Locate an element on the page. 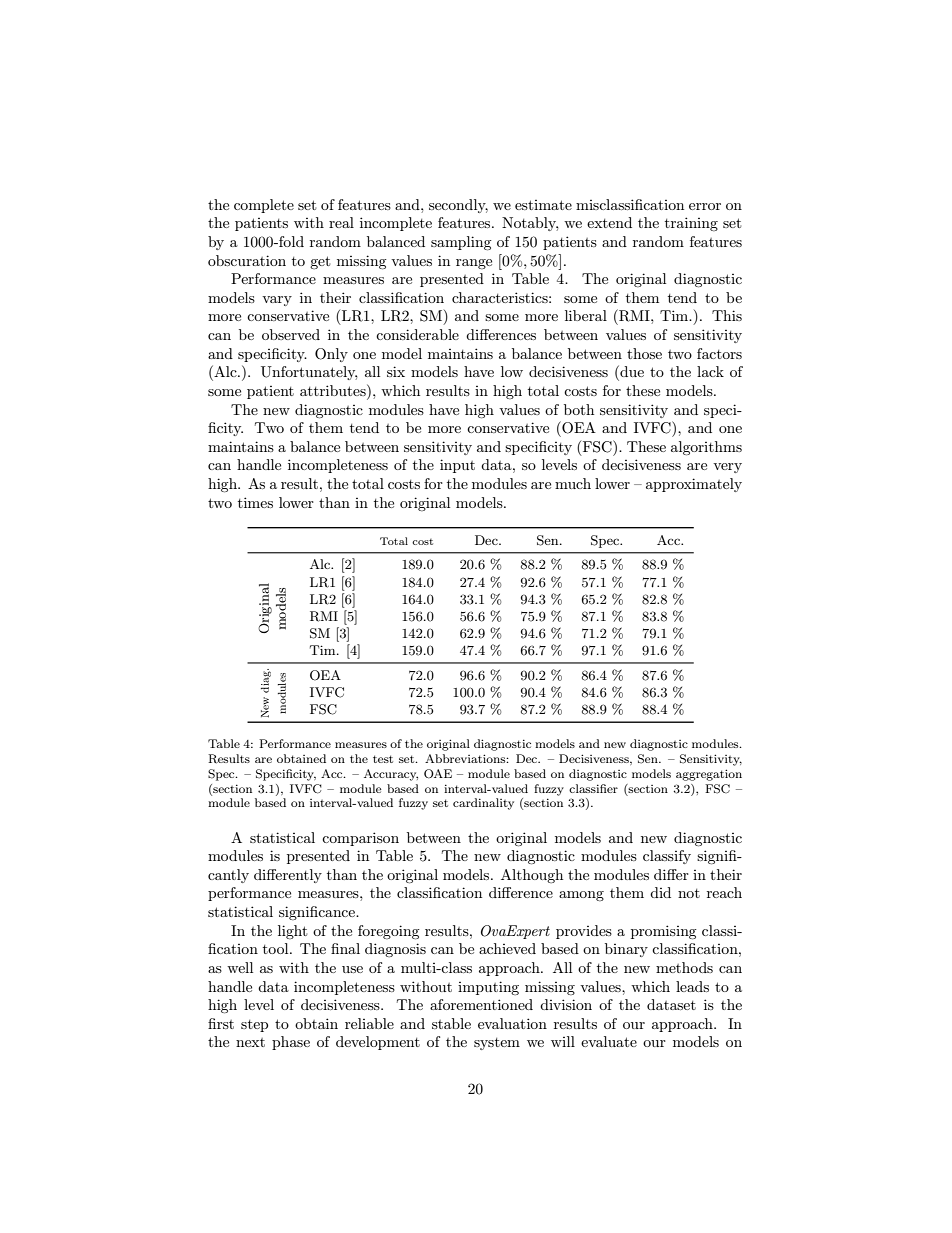  times is located at coordinates (255, 502).
